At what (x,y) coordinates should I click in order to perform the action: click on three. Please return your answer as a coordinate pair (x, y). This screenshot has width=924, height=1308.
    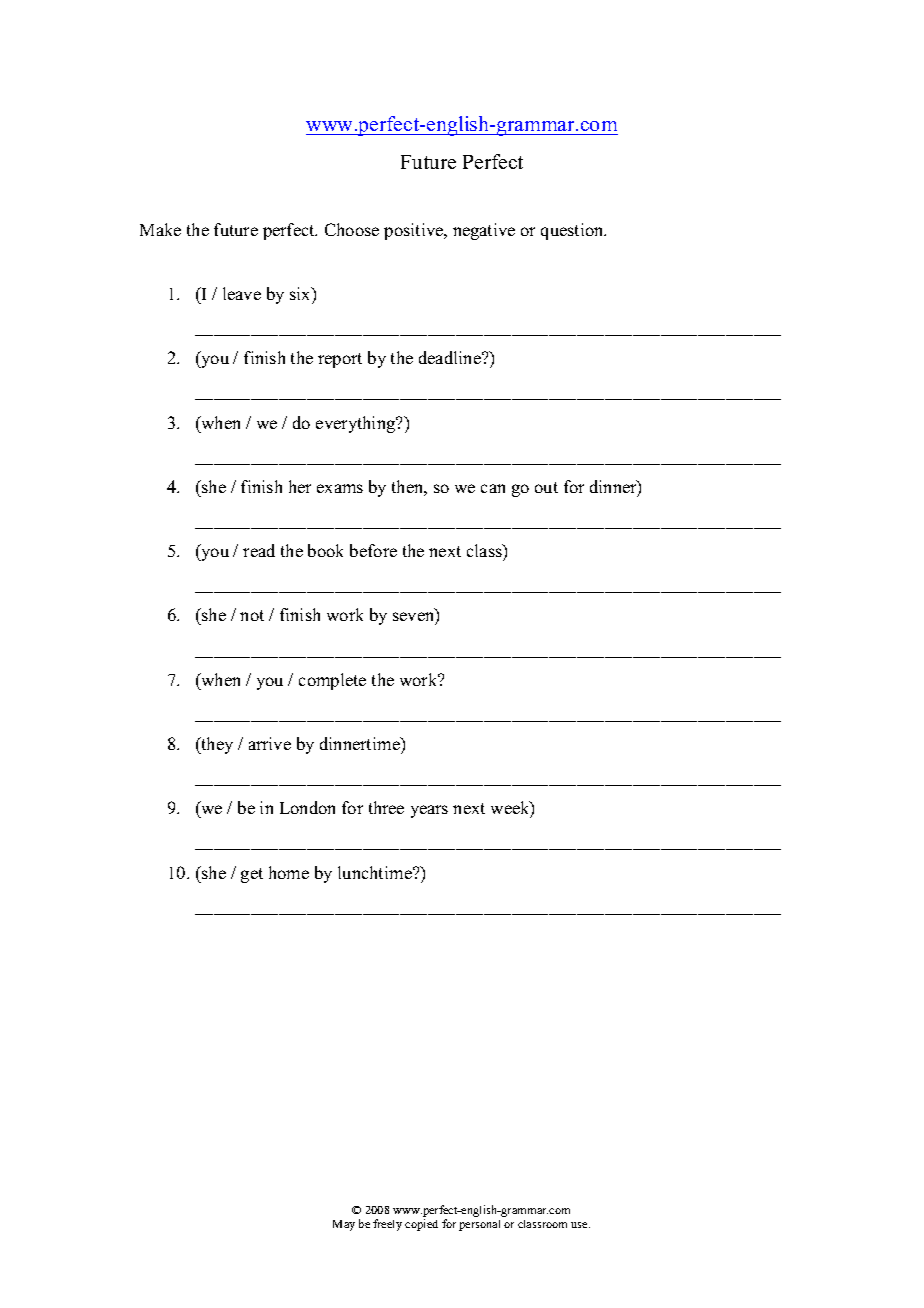
    Looking at the image, I should click on (386, 807).
